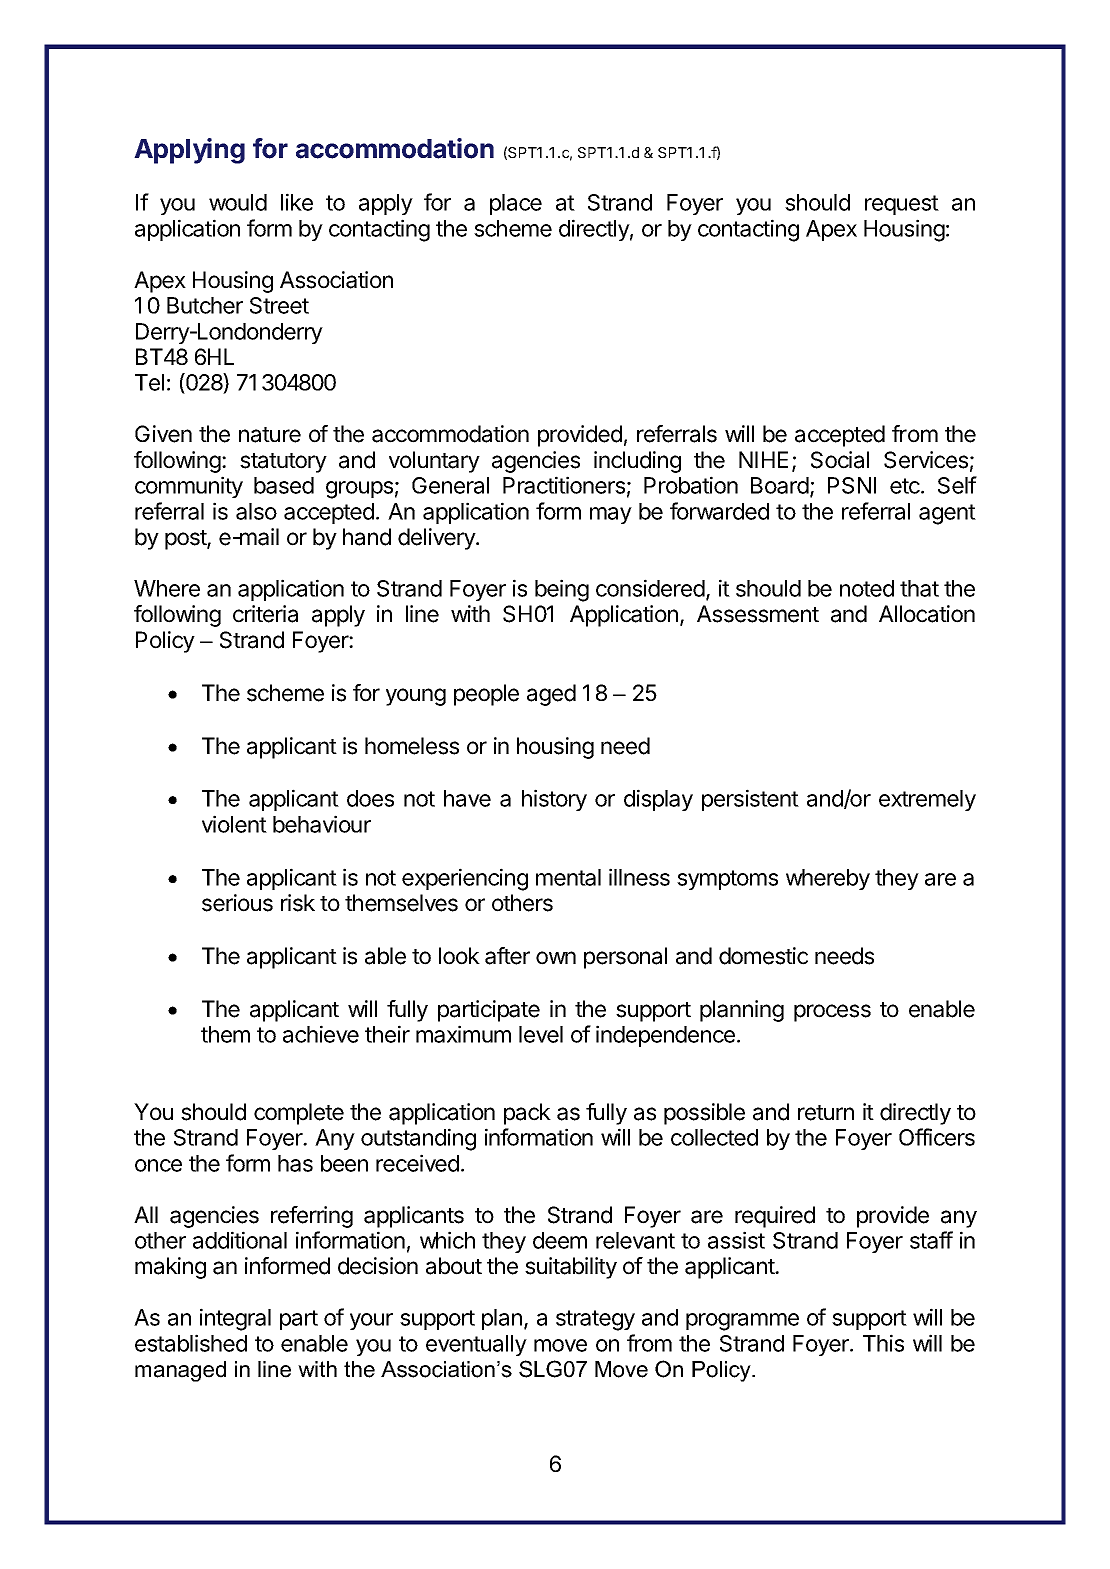 Image resolution: width=1110 pixels, height=1569 pixels. Describe the element at coordinates (235, 1319) in the document. I see `integral` at that location.
